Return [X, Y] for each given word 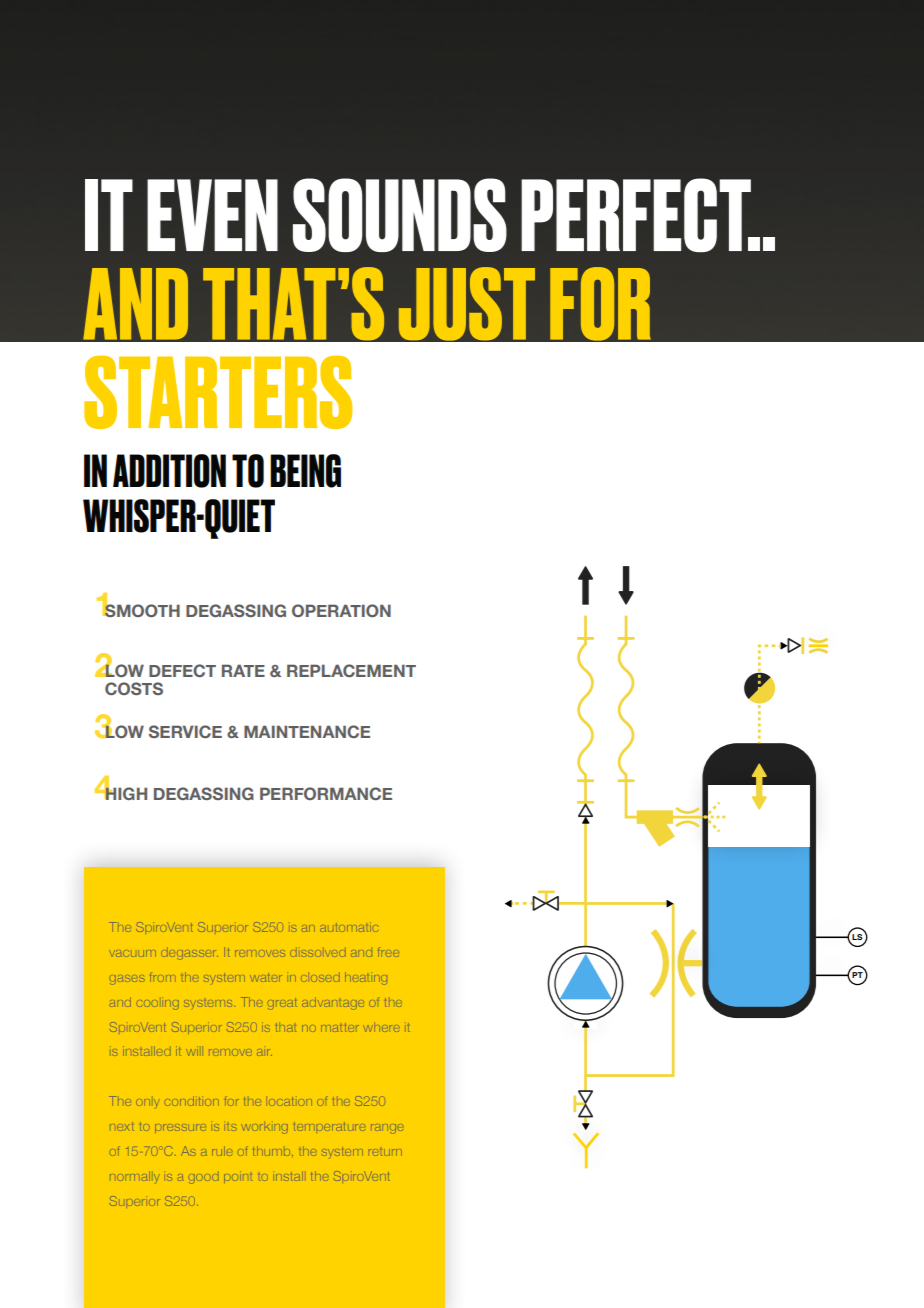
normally [135, 1177]
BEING [305, 471]
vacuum [132, 953]
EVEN [212, 215]
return [385, 1152]
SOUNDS [400, 215]
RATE [243, 670]
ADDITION [169, 471]
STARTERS [218, 392]
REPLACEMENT [351, 670]
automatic [349, 927]
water [266, 977]
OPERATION [341, 610]
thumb [273, 1151]
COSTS [134, 688]
